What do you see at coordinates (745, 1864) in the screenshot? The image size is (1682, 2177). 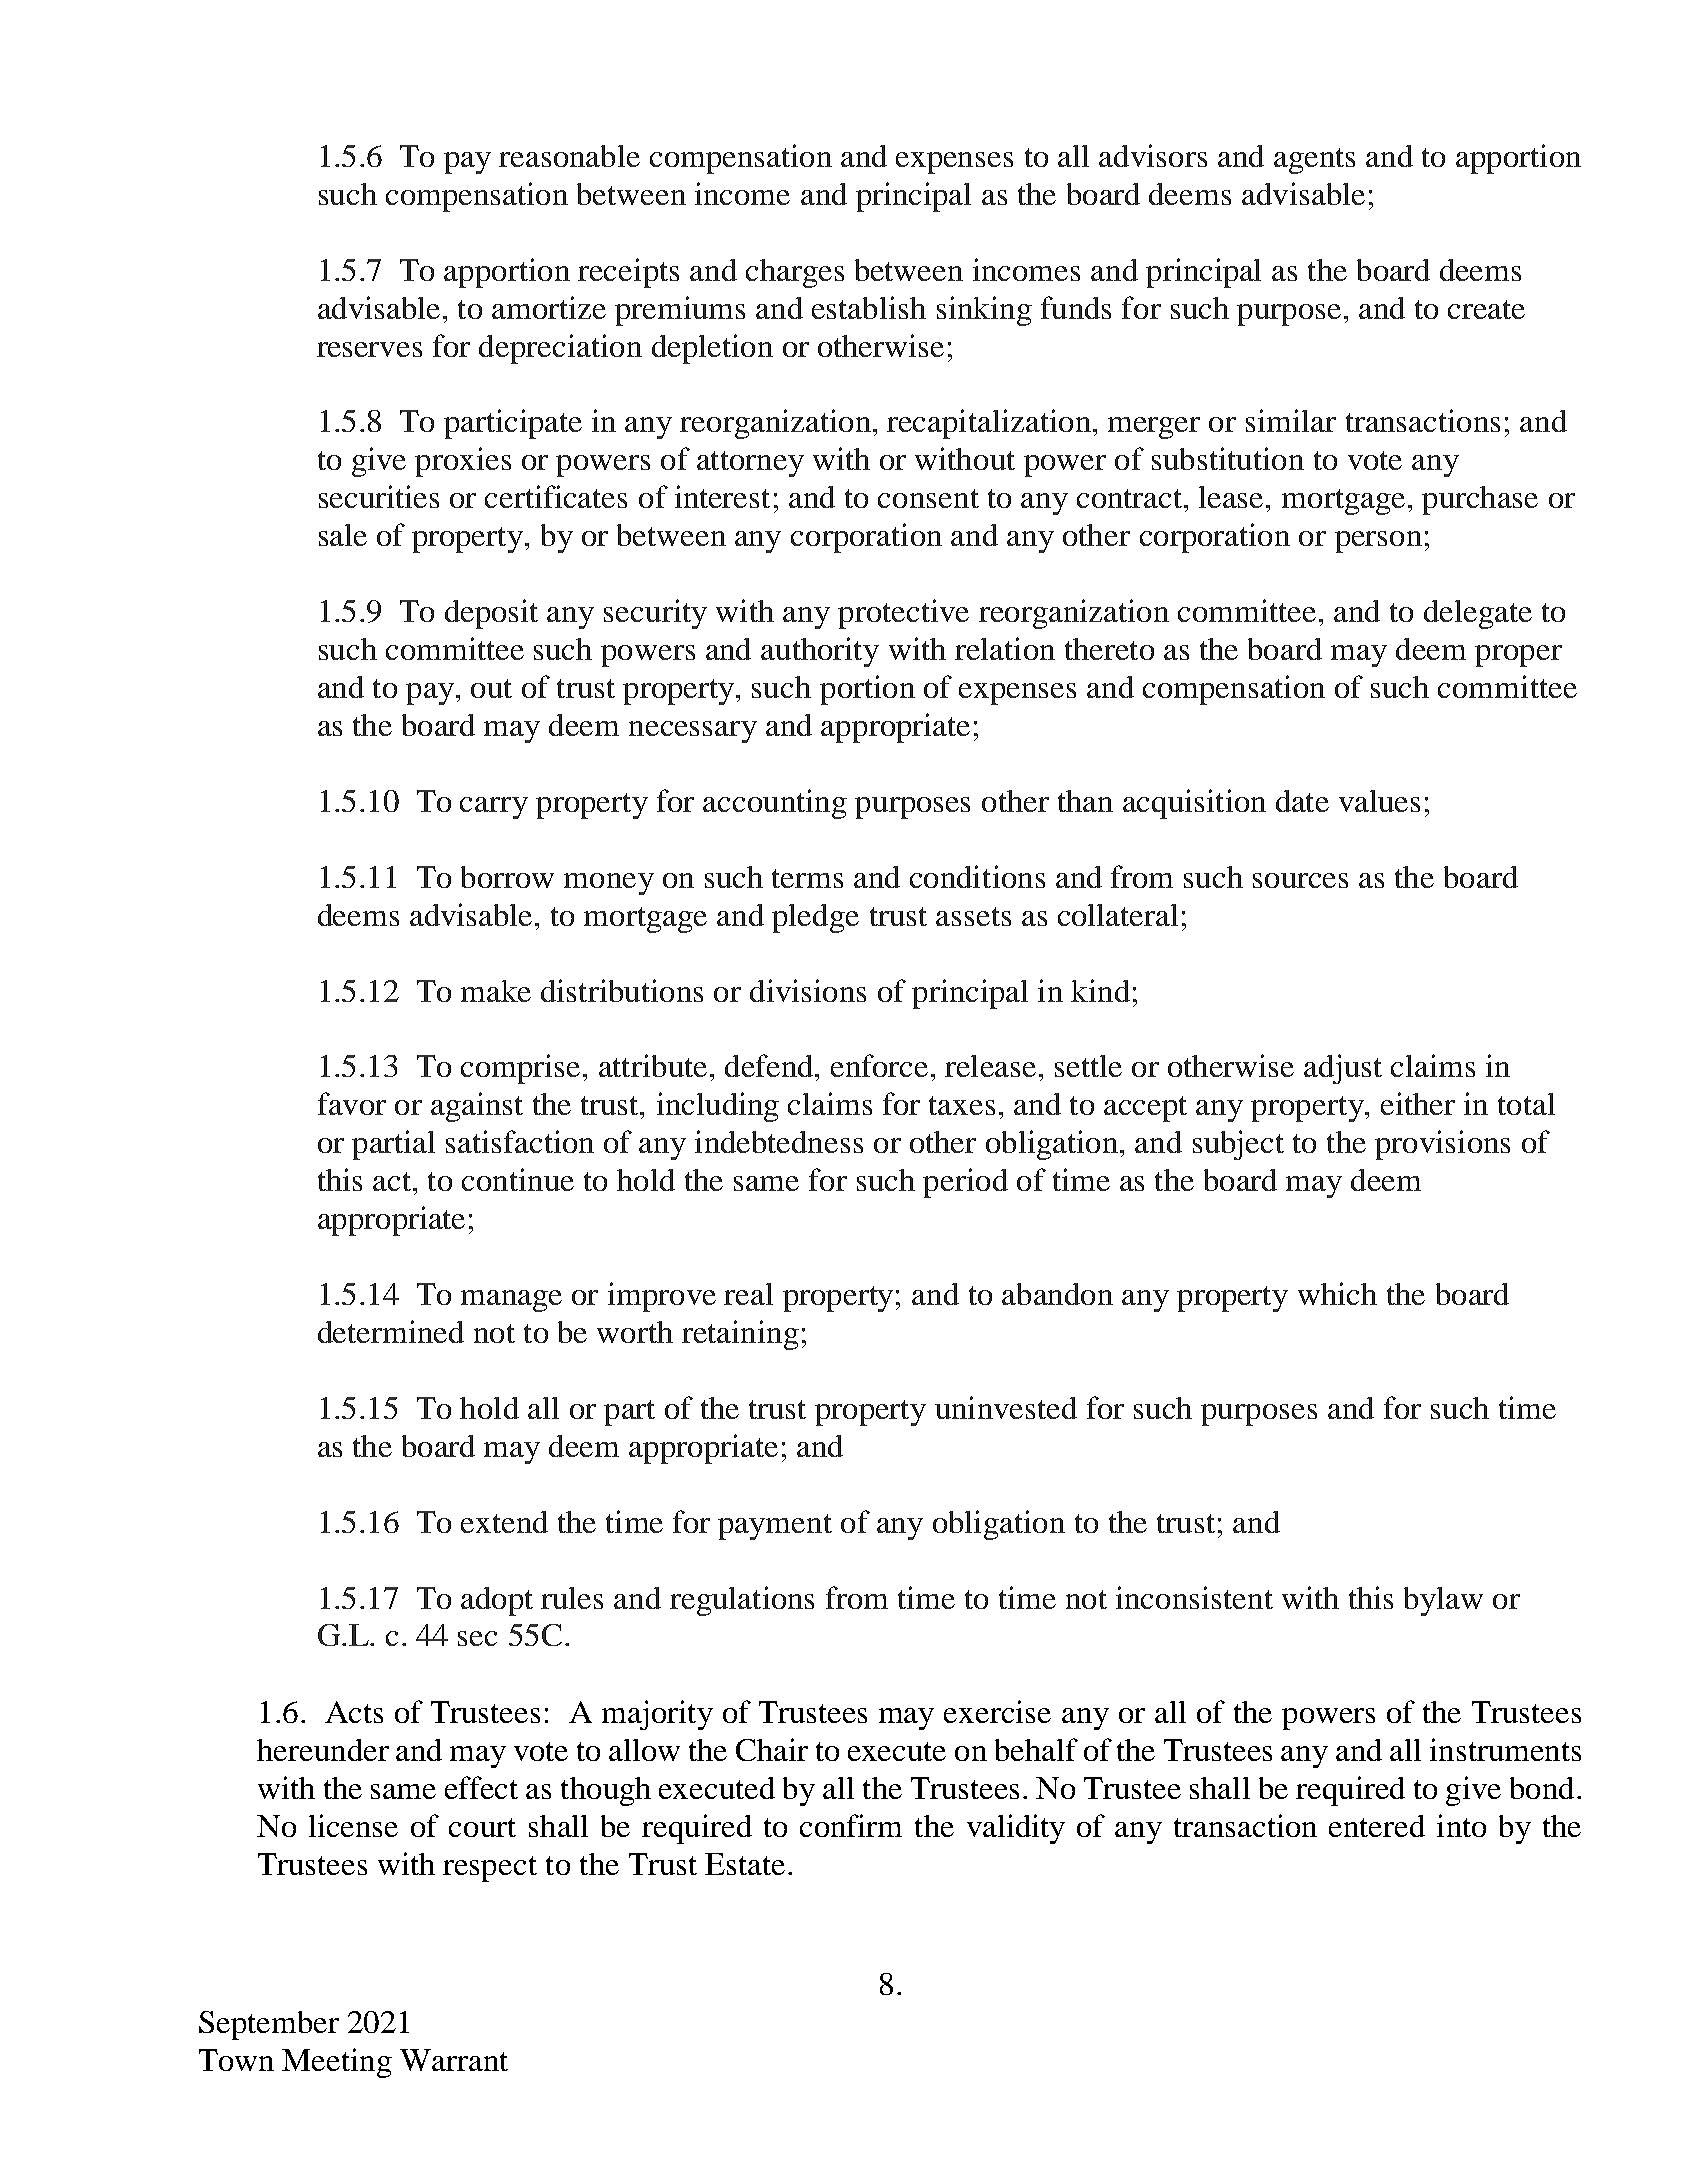 I see `Estate` at bounding box center [745, 1864].
